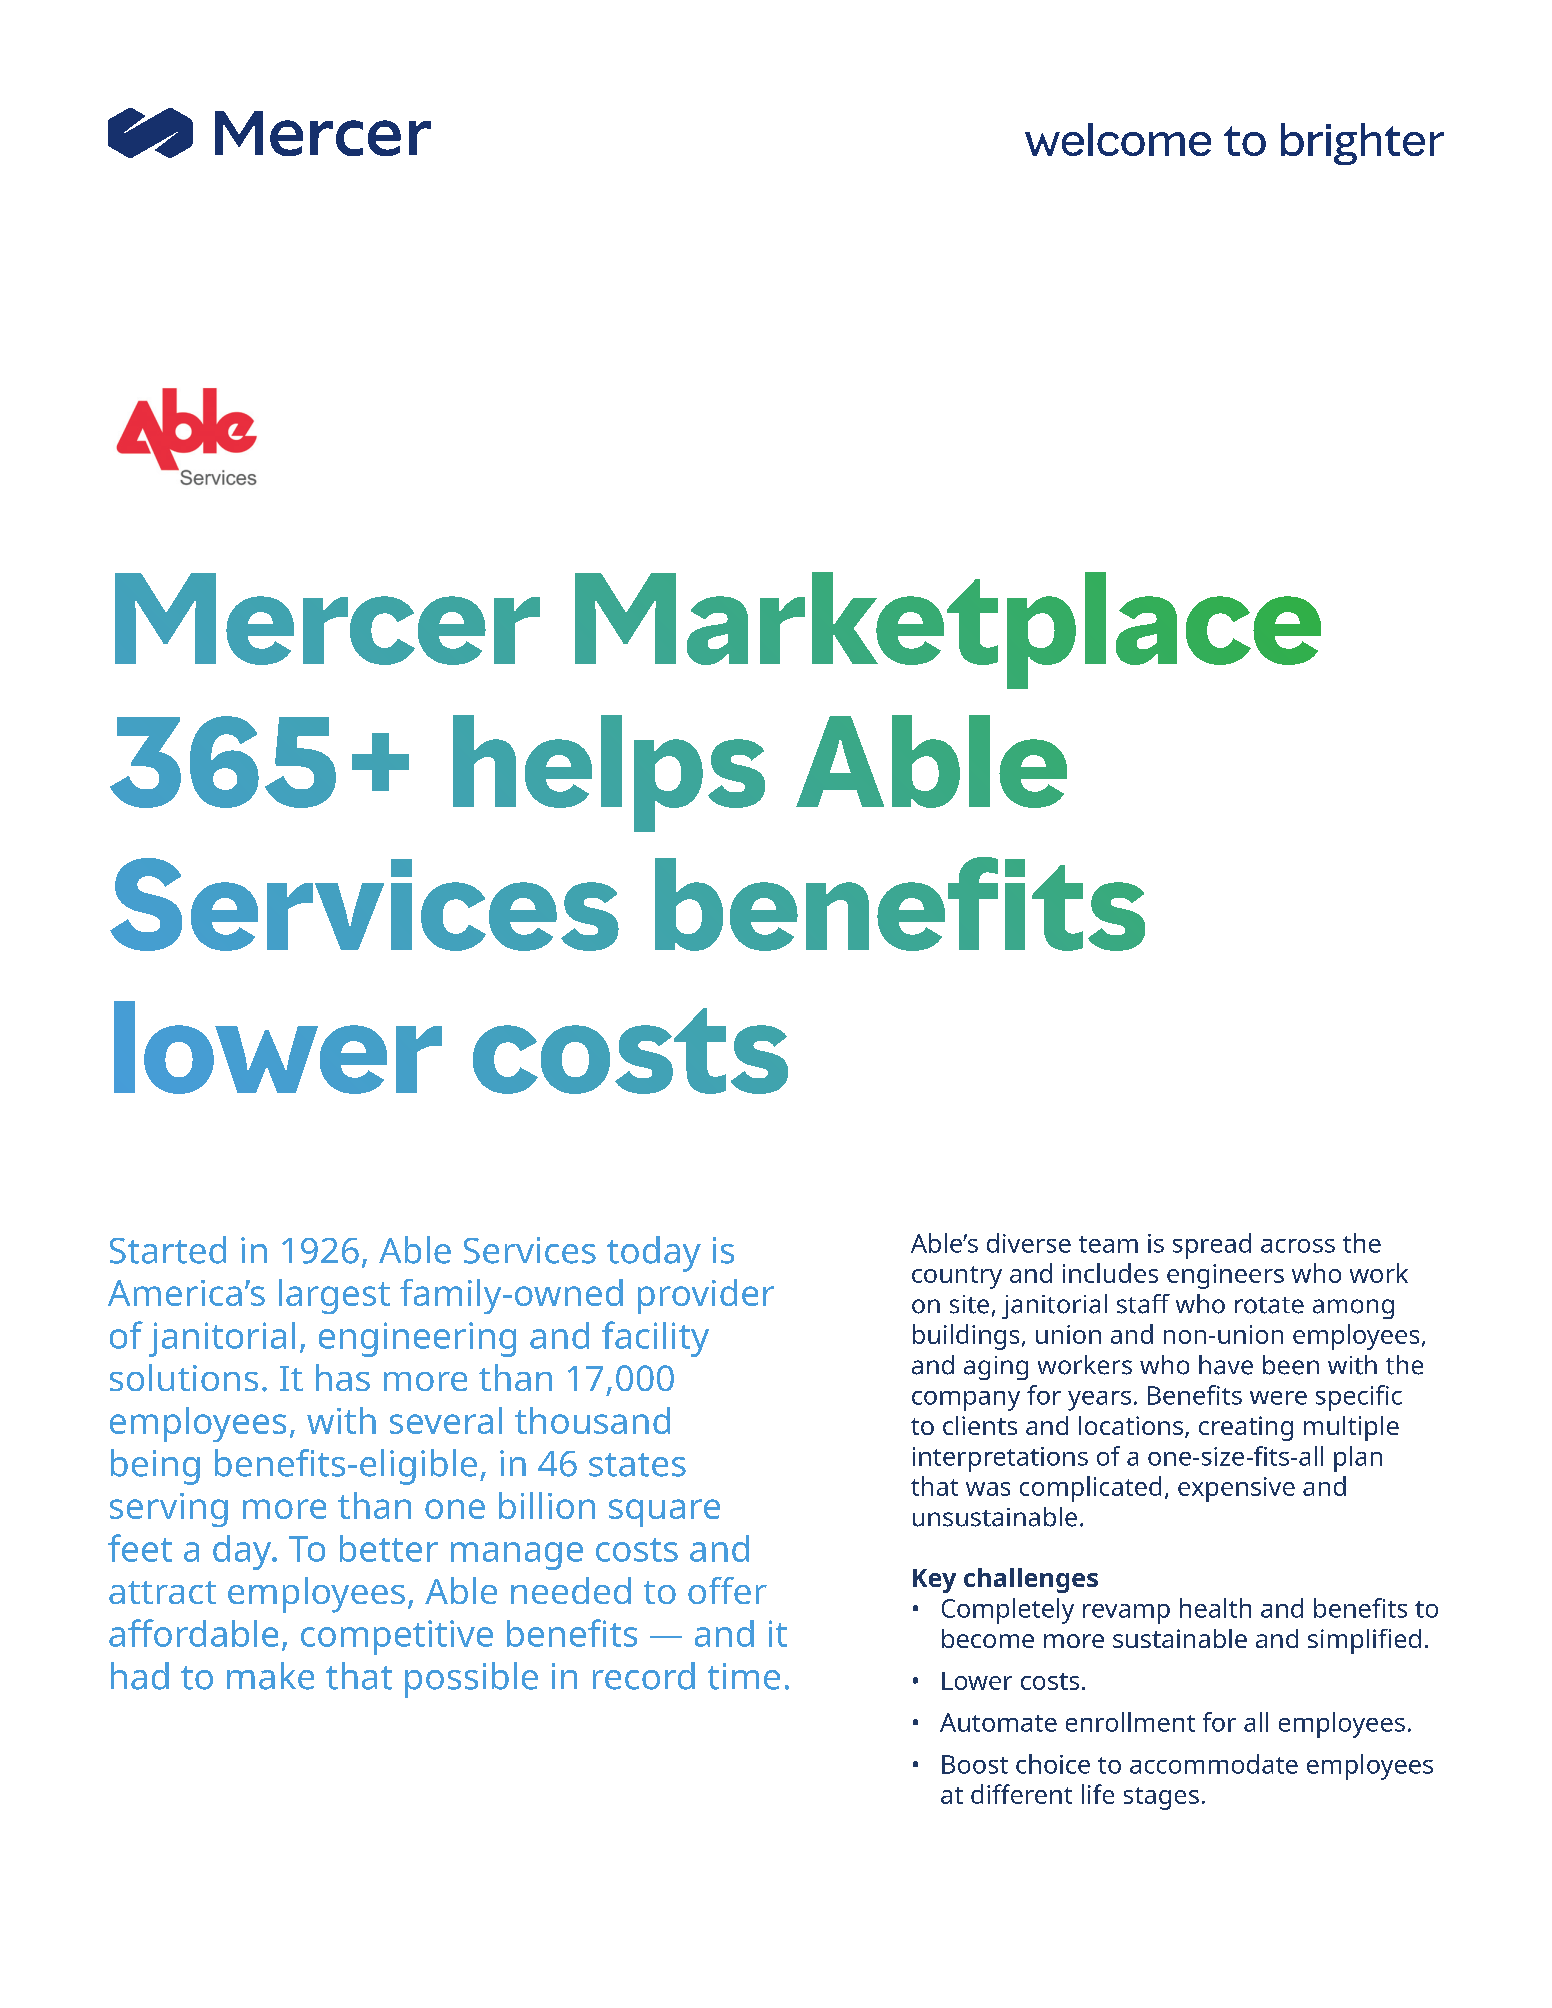 Image resolution: width=1552 pixels, height=2008 pixels. I want to click on make, so click(270, 1676).
